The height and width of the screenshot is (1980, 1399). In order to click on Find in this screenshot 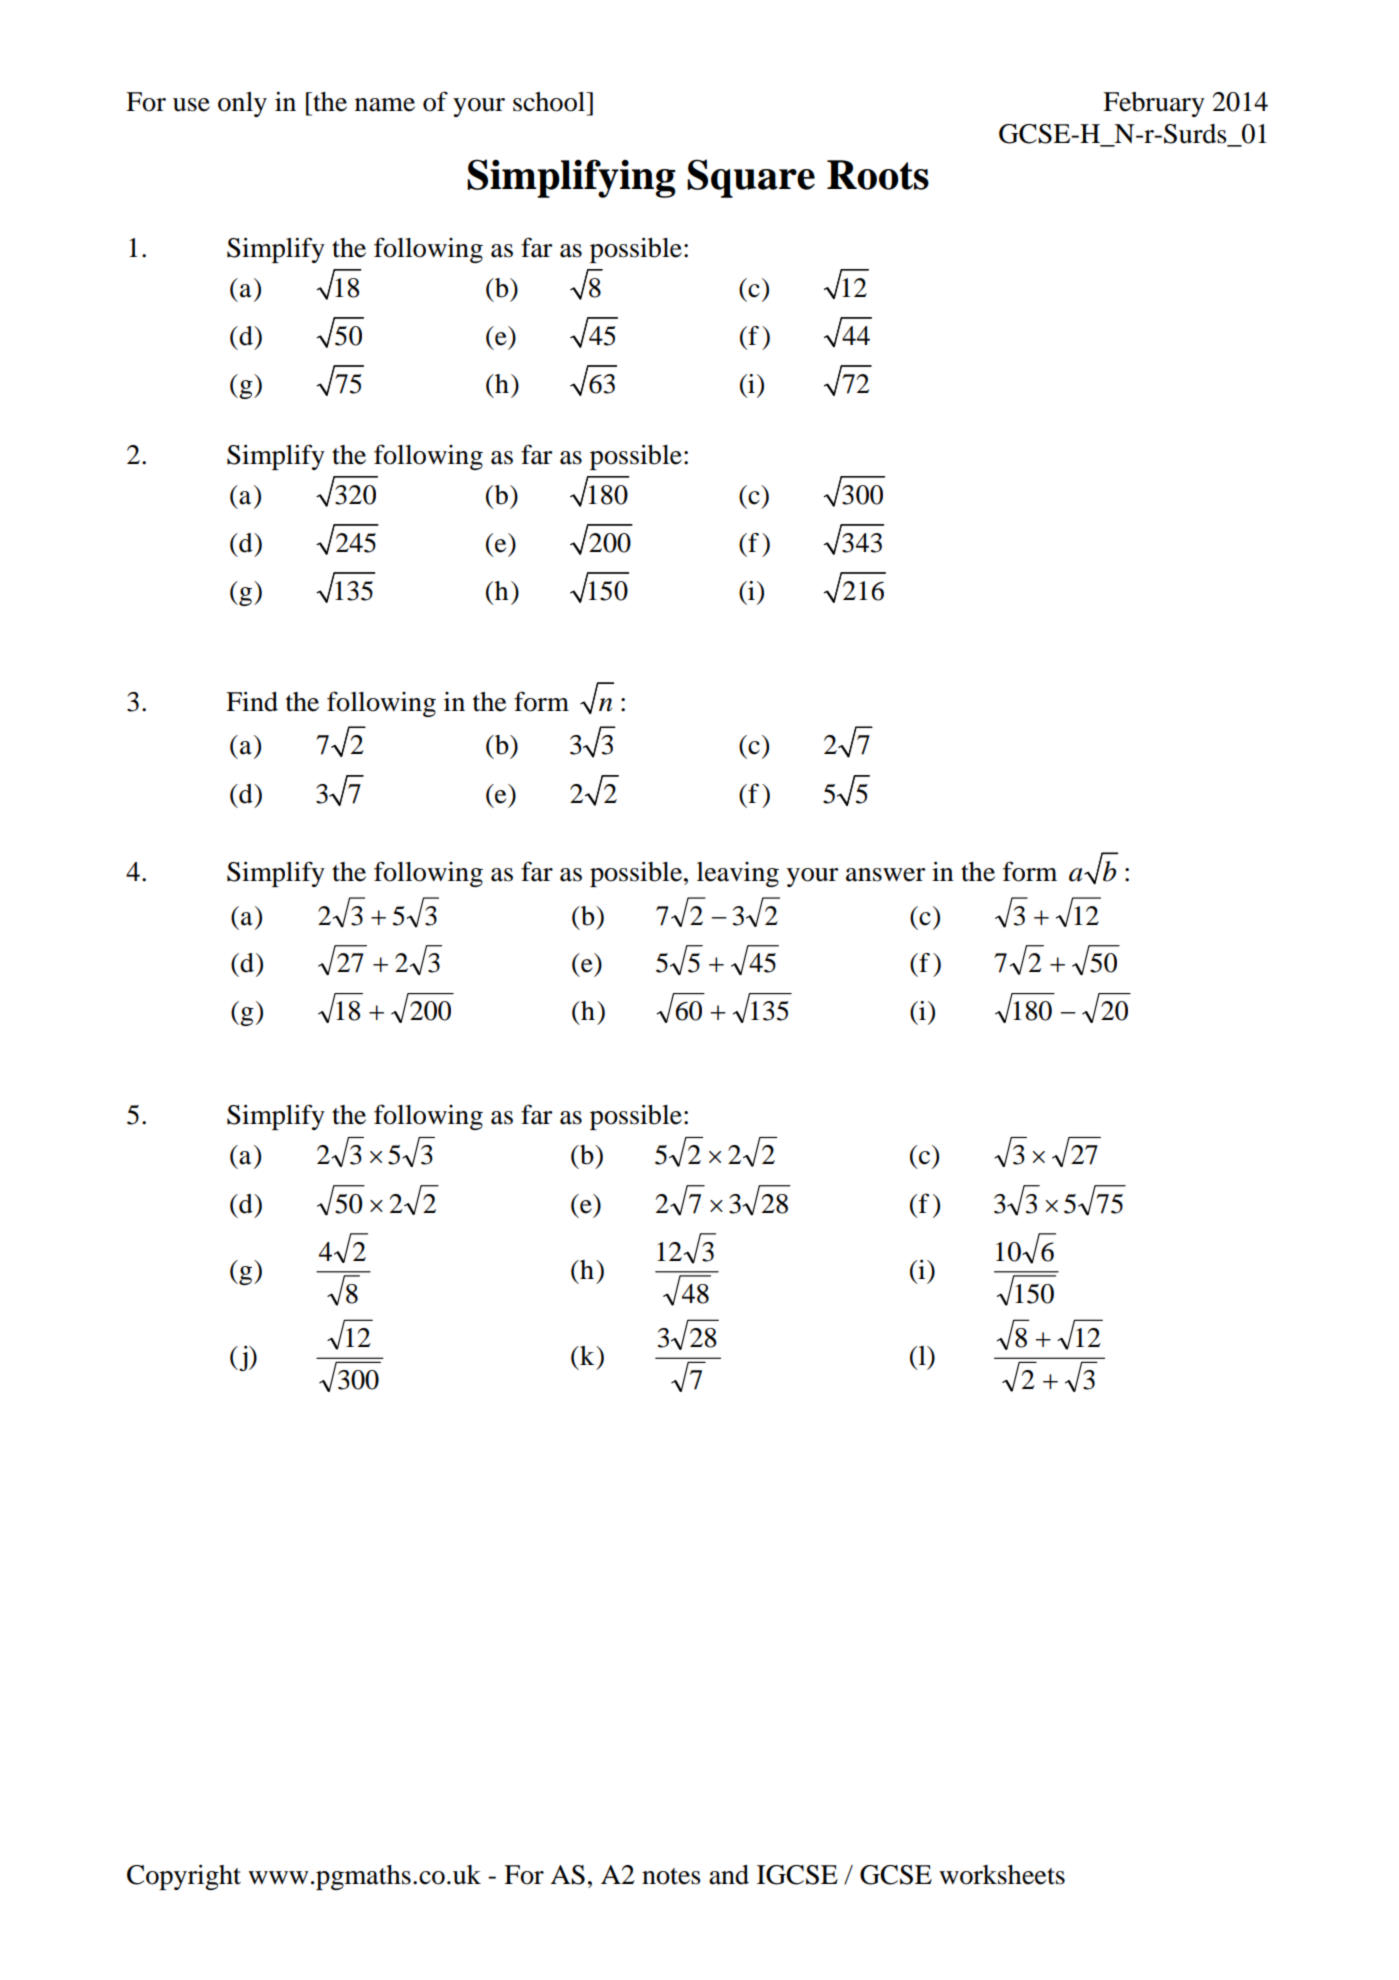, I will do `click(252, 701)`.
